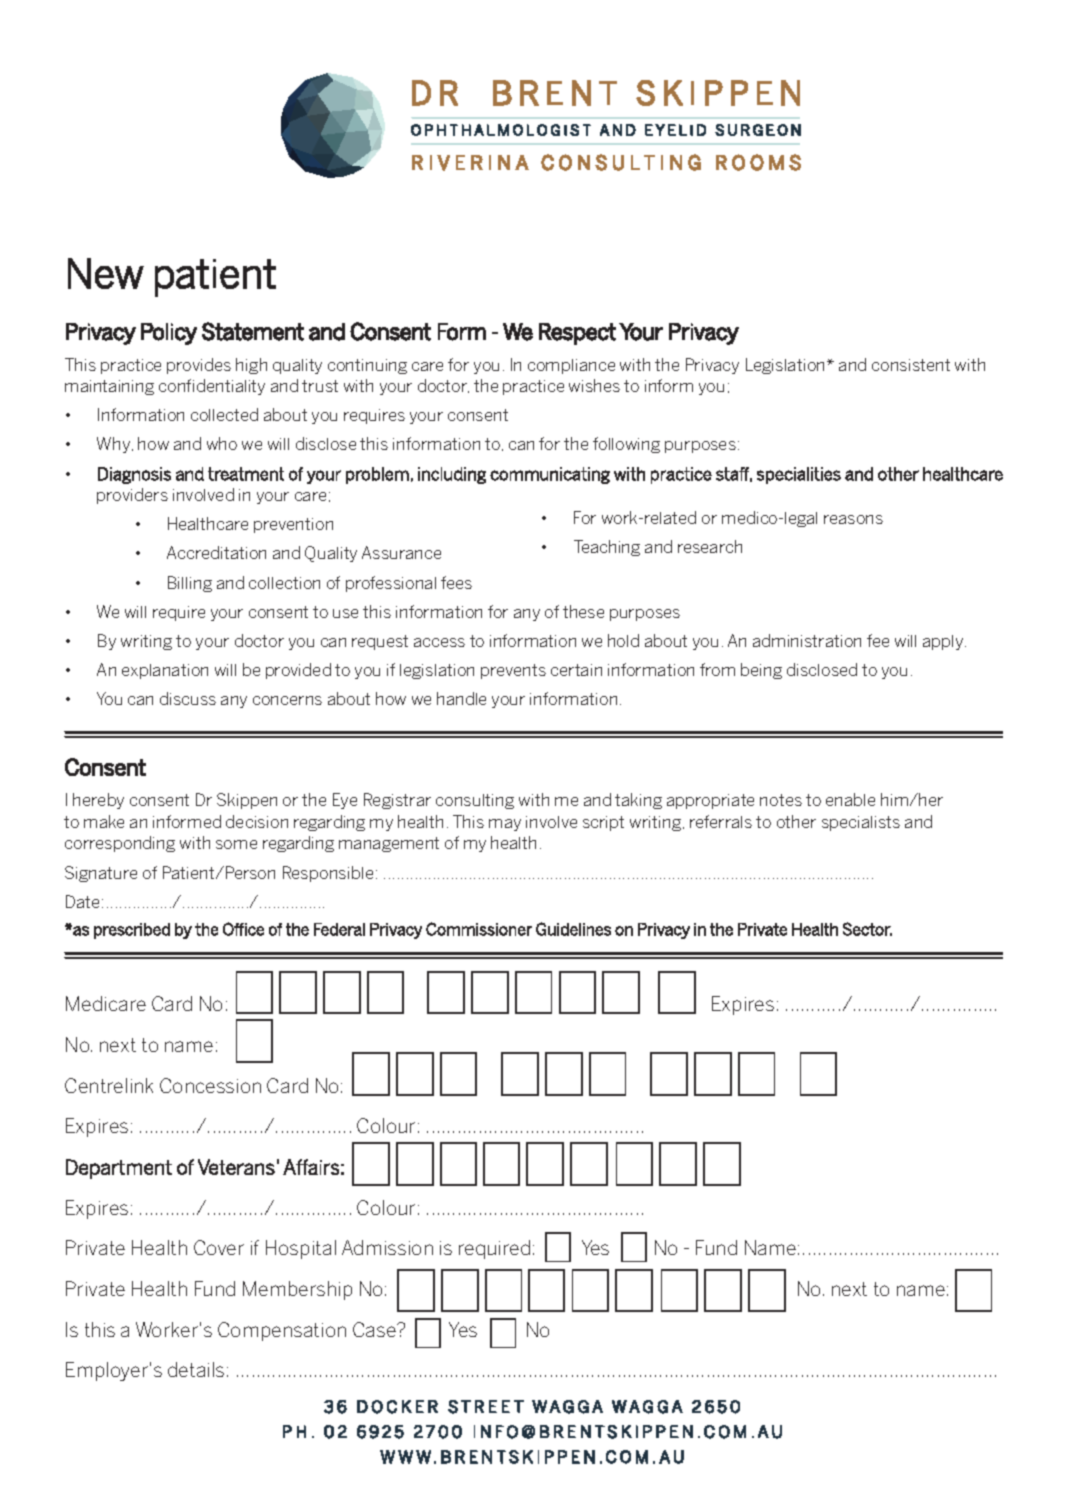 Image resolution: width=1068 pixels, height=1510 pixels. I want to click on New, so click(106, 273).
